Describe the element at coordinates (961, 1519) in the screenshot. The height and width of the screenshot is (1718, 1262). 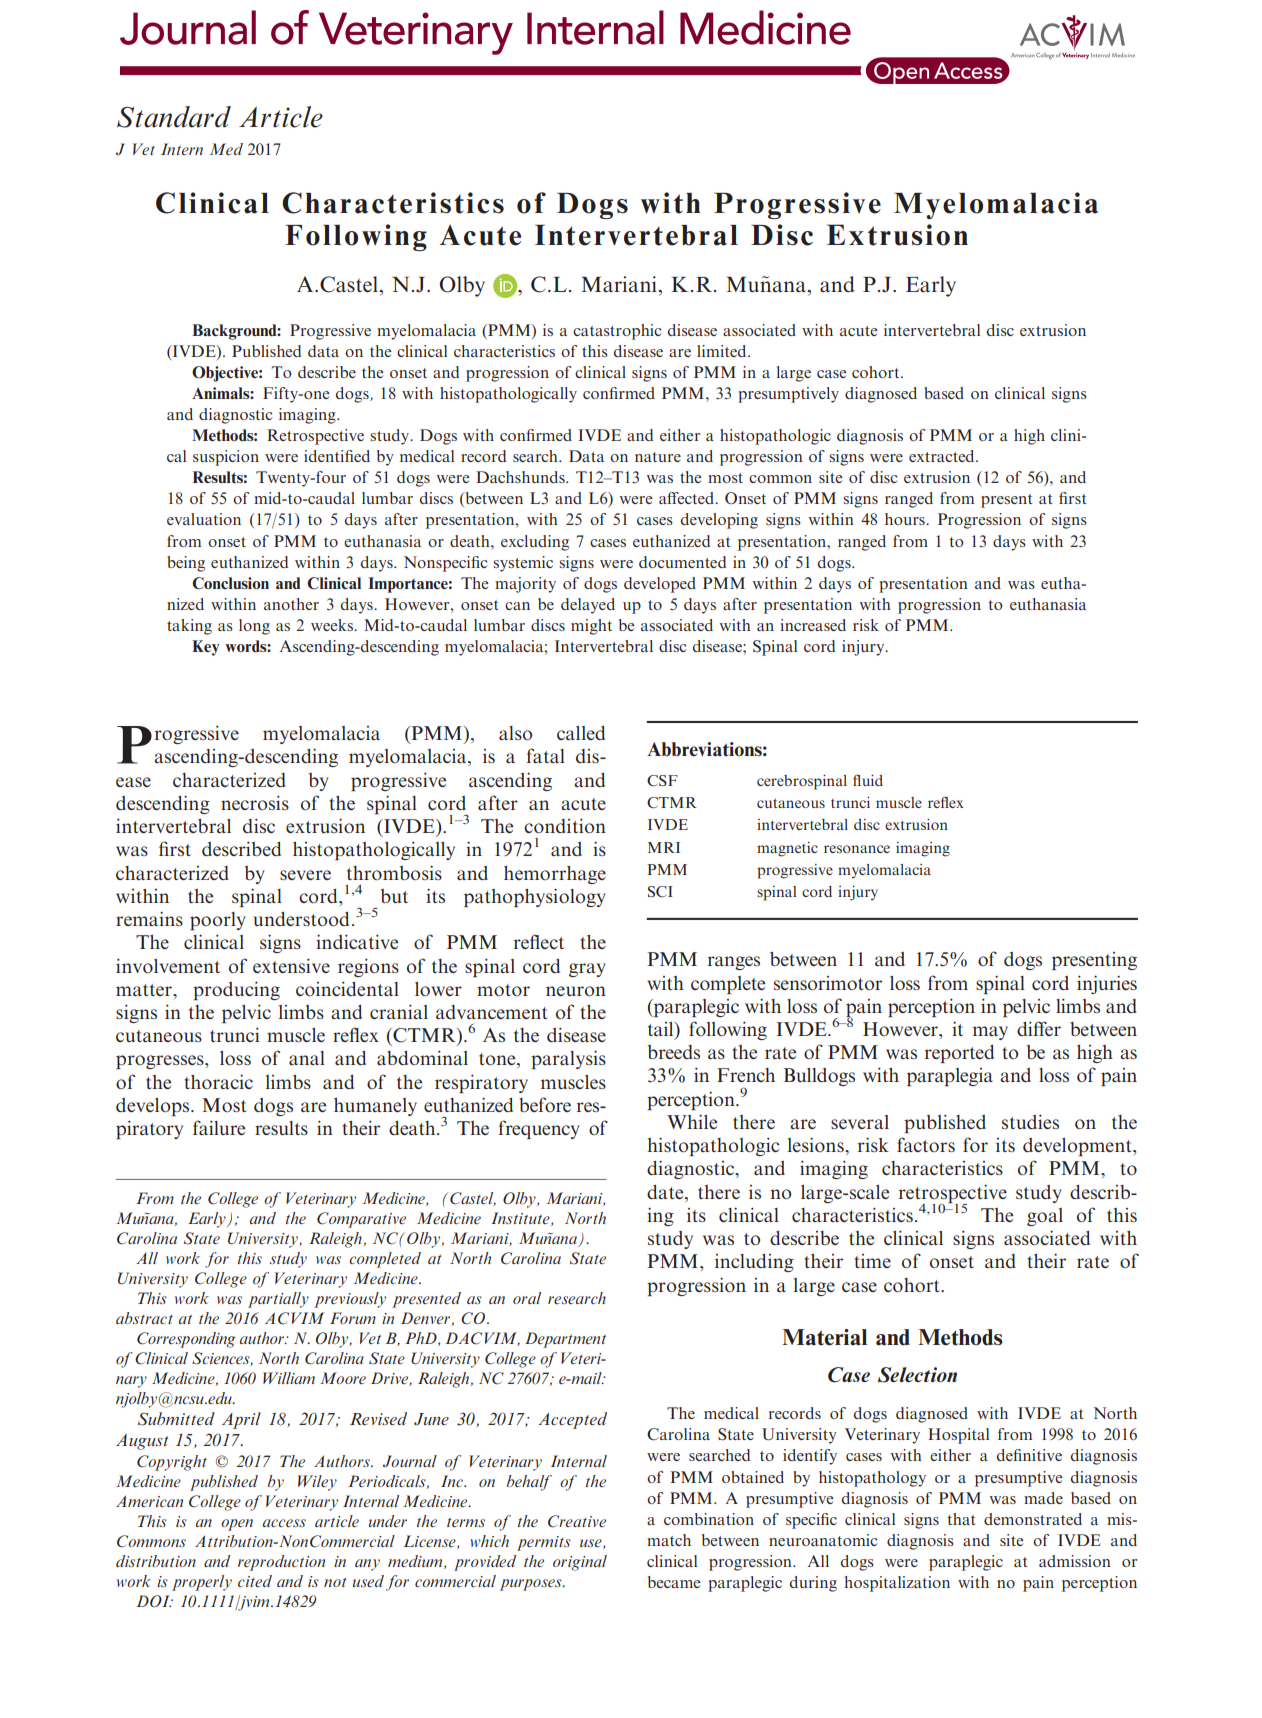
I see `that` at that location.
